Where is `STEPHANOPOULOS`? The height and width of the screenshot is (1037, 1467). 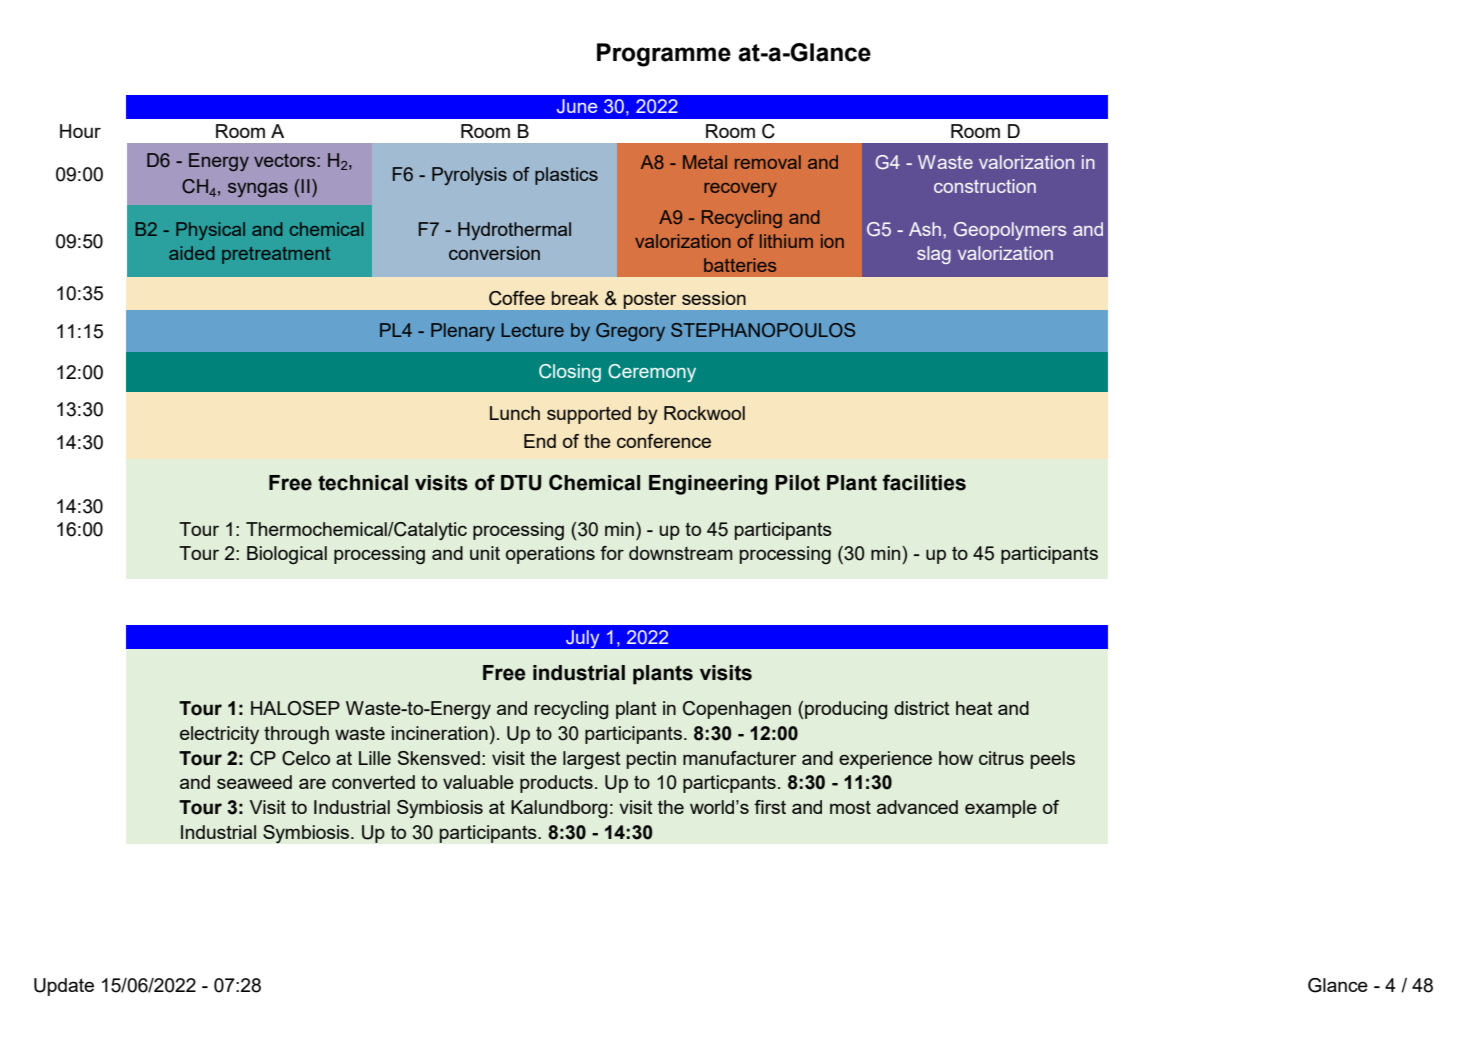
STEPHANOPOULOS is located at coordinates (763, 330).
